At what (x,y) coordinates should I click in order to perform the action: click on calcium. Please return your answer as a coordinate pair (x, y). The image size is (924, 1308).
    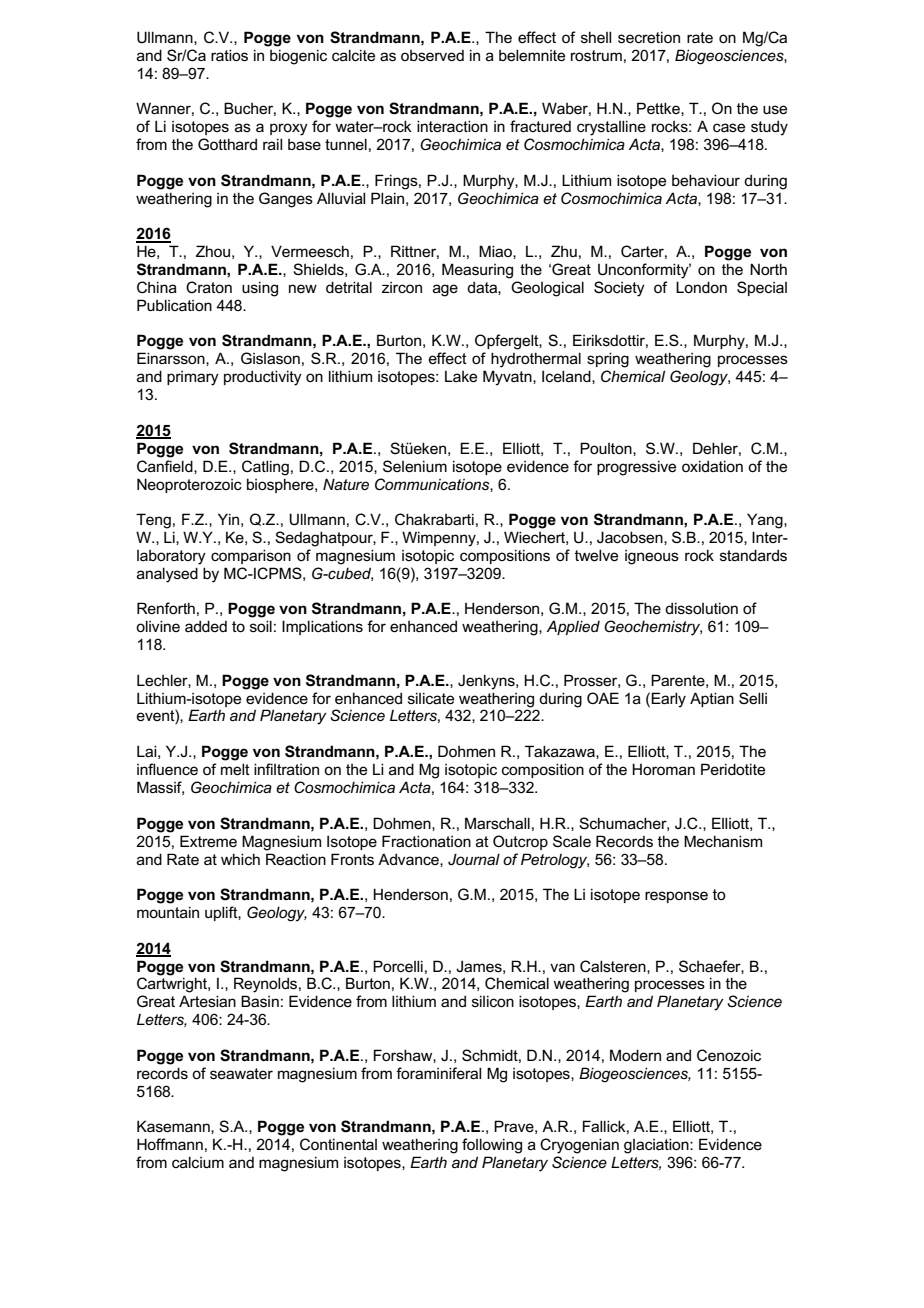
    Looking at the image, I should click on (198, 1162).
